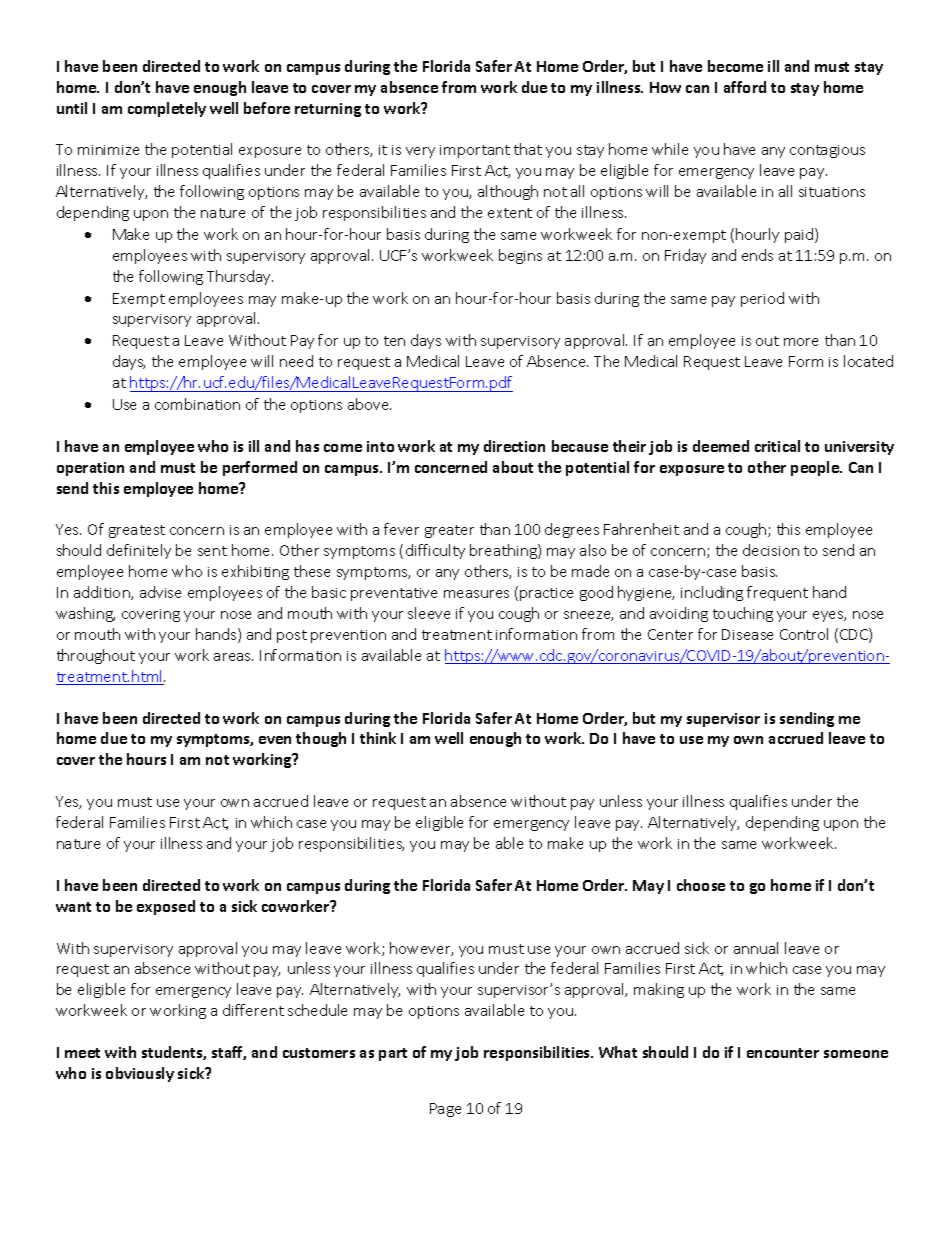  Describe the element at coordinates (475, 151) in the image. I see `important` at that location.
